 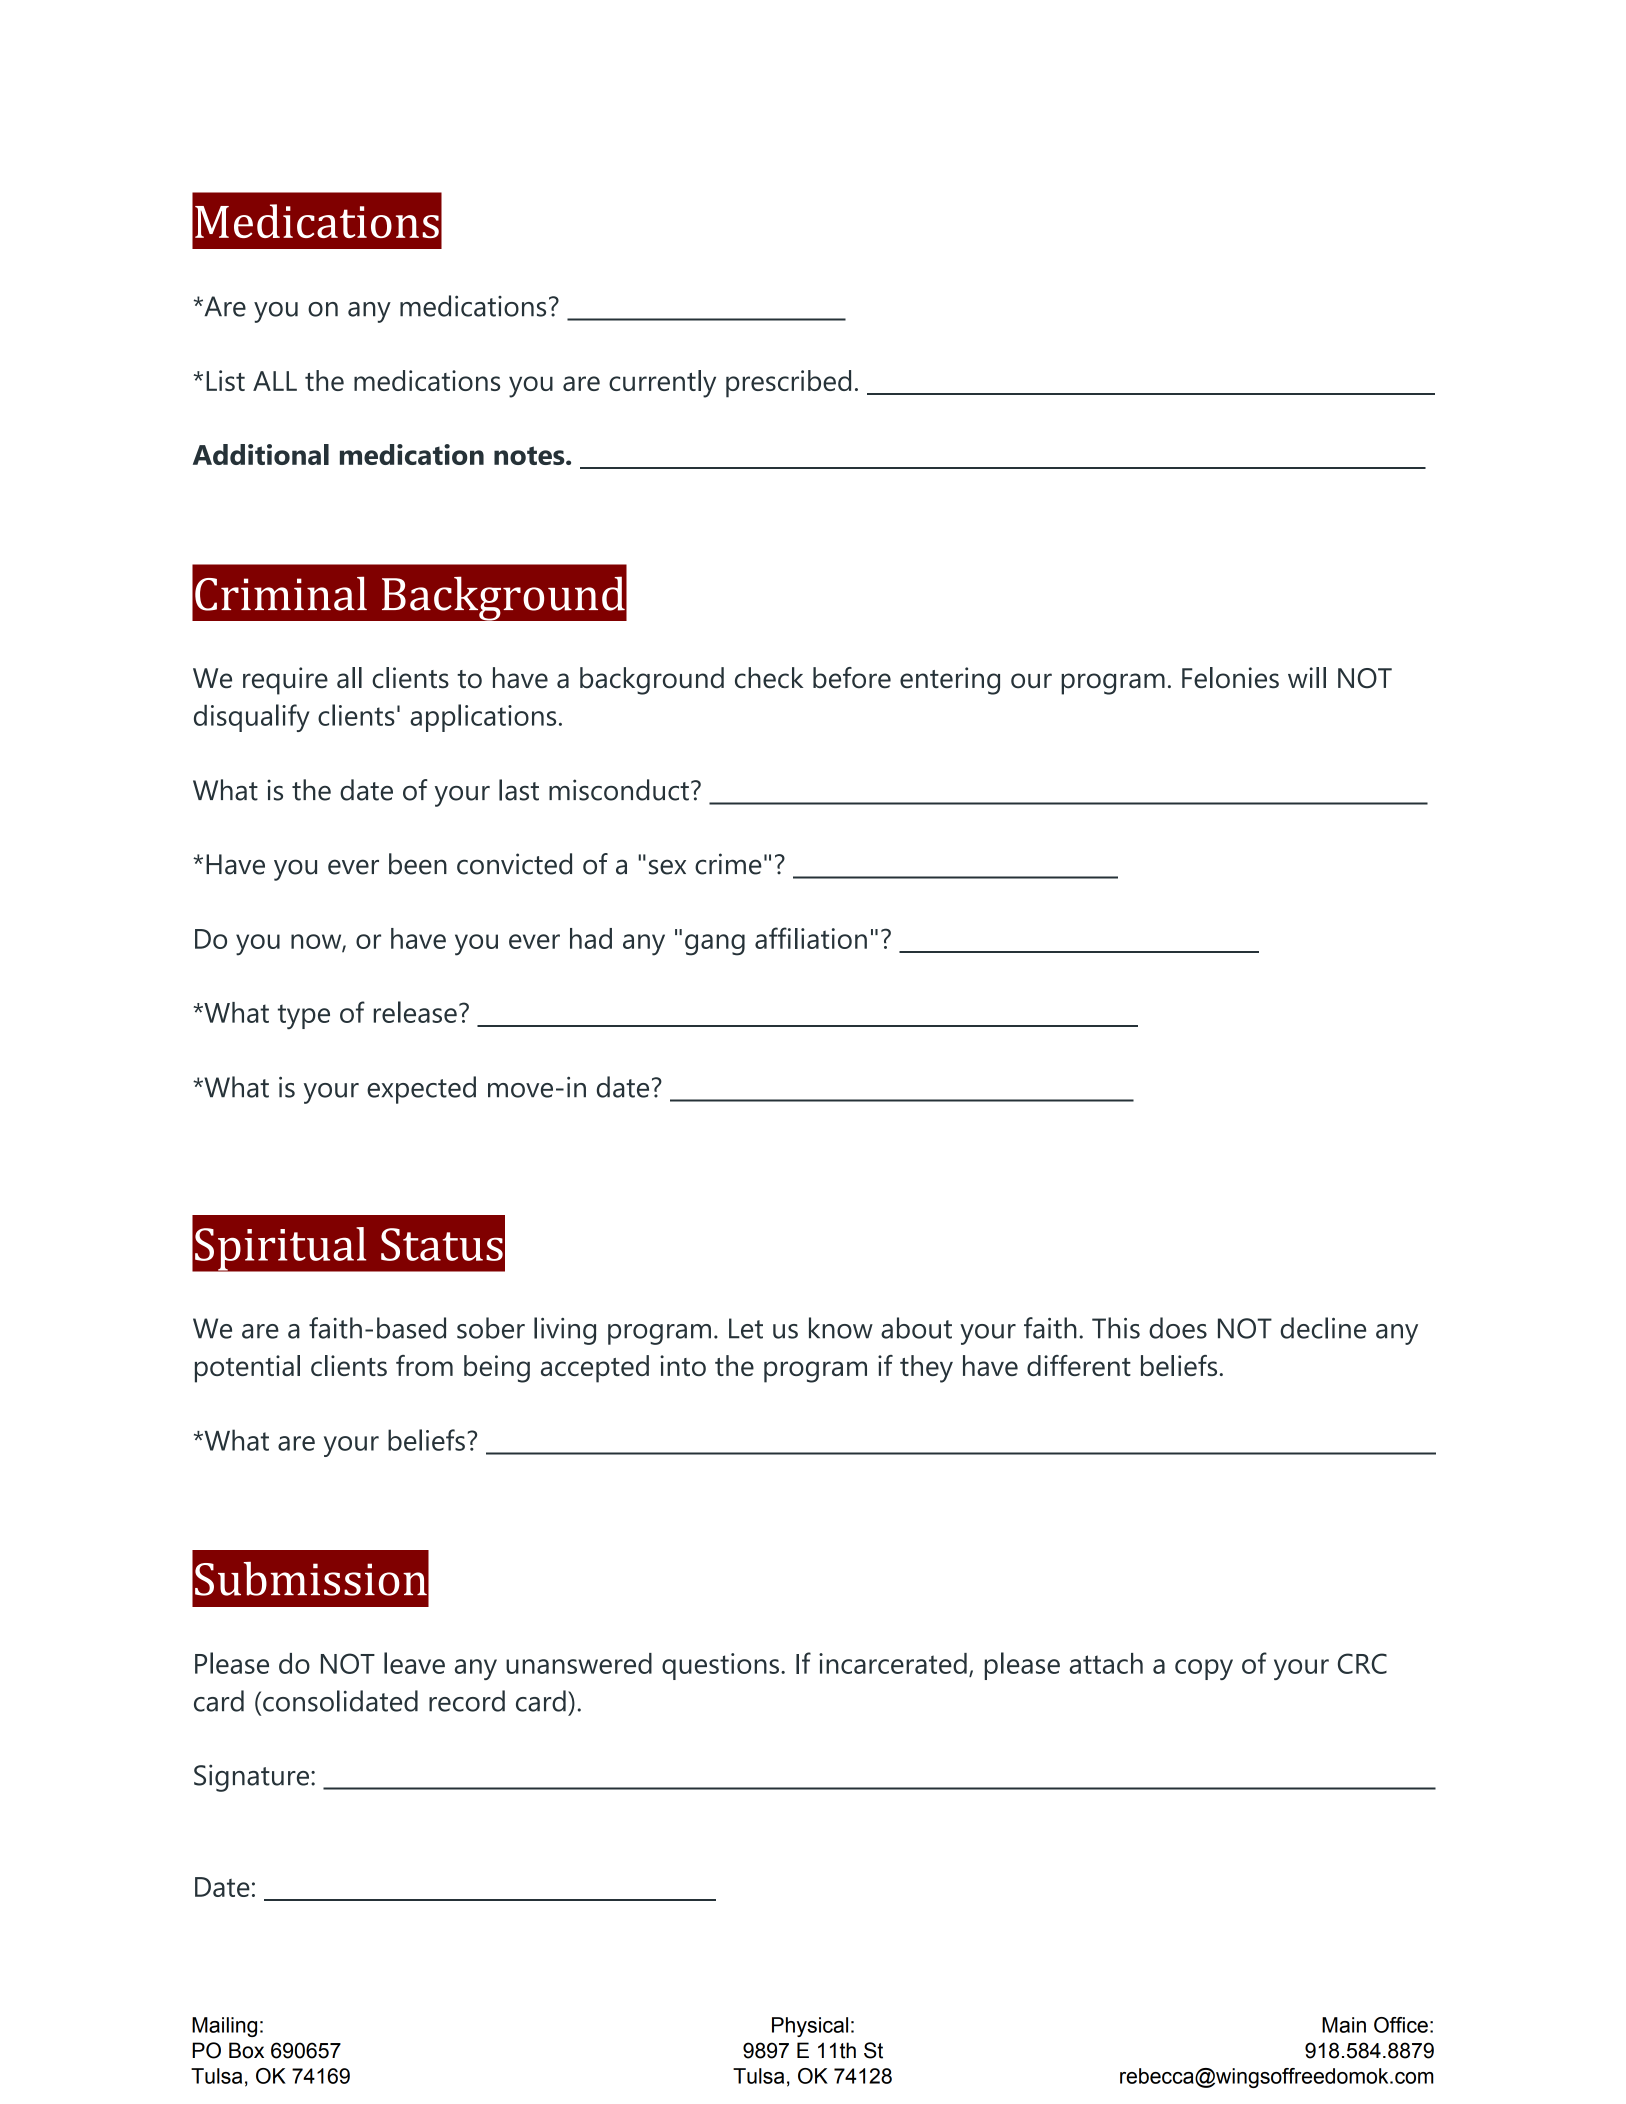 What do you see at coordinates (252, 718) in the screenshot?
I see `disqualify` at bounding box center [252, 718].
